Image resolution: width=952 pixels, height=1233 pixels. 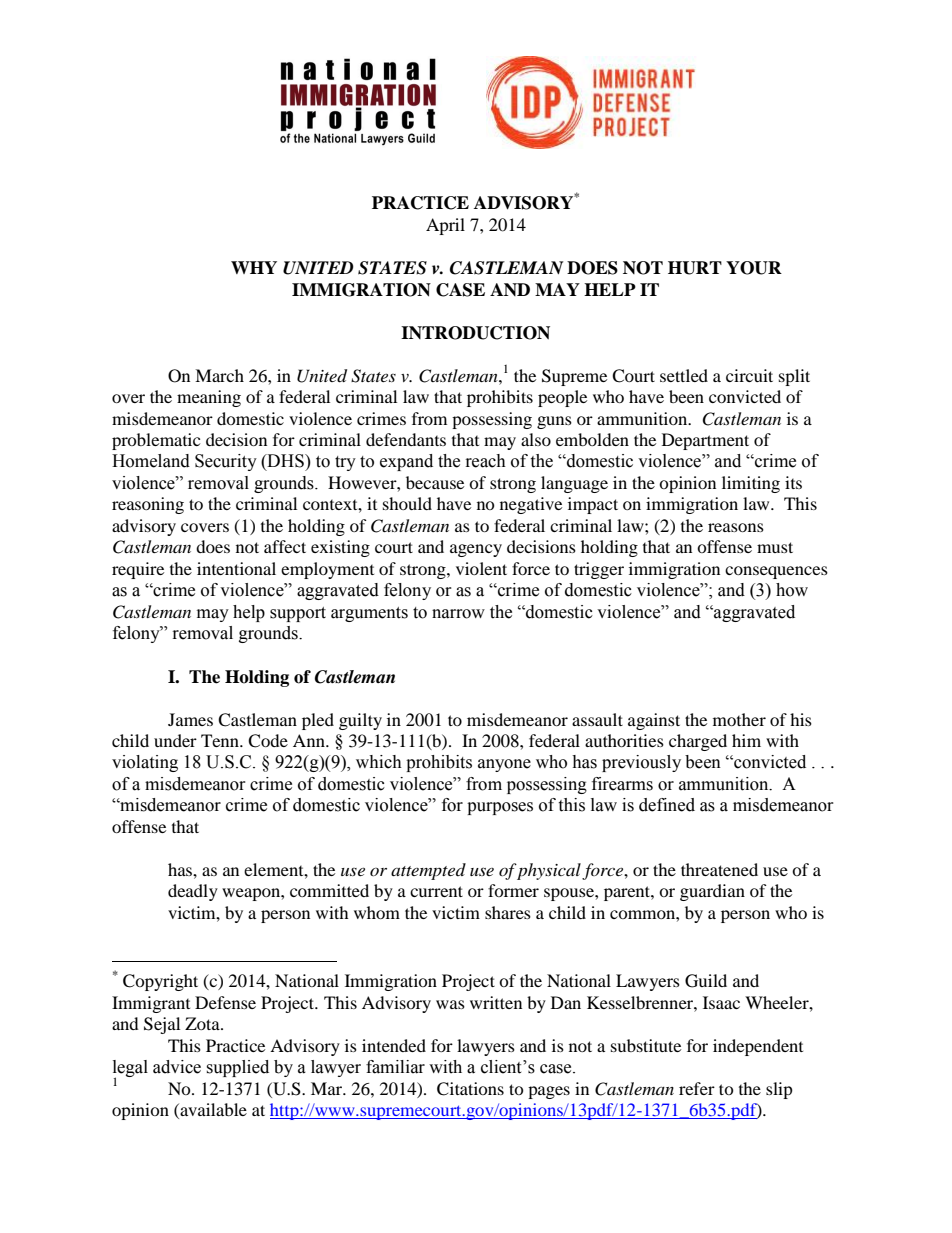 I want to click on Citations, so click(x=470, y=1089).
